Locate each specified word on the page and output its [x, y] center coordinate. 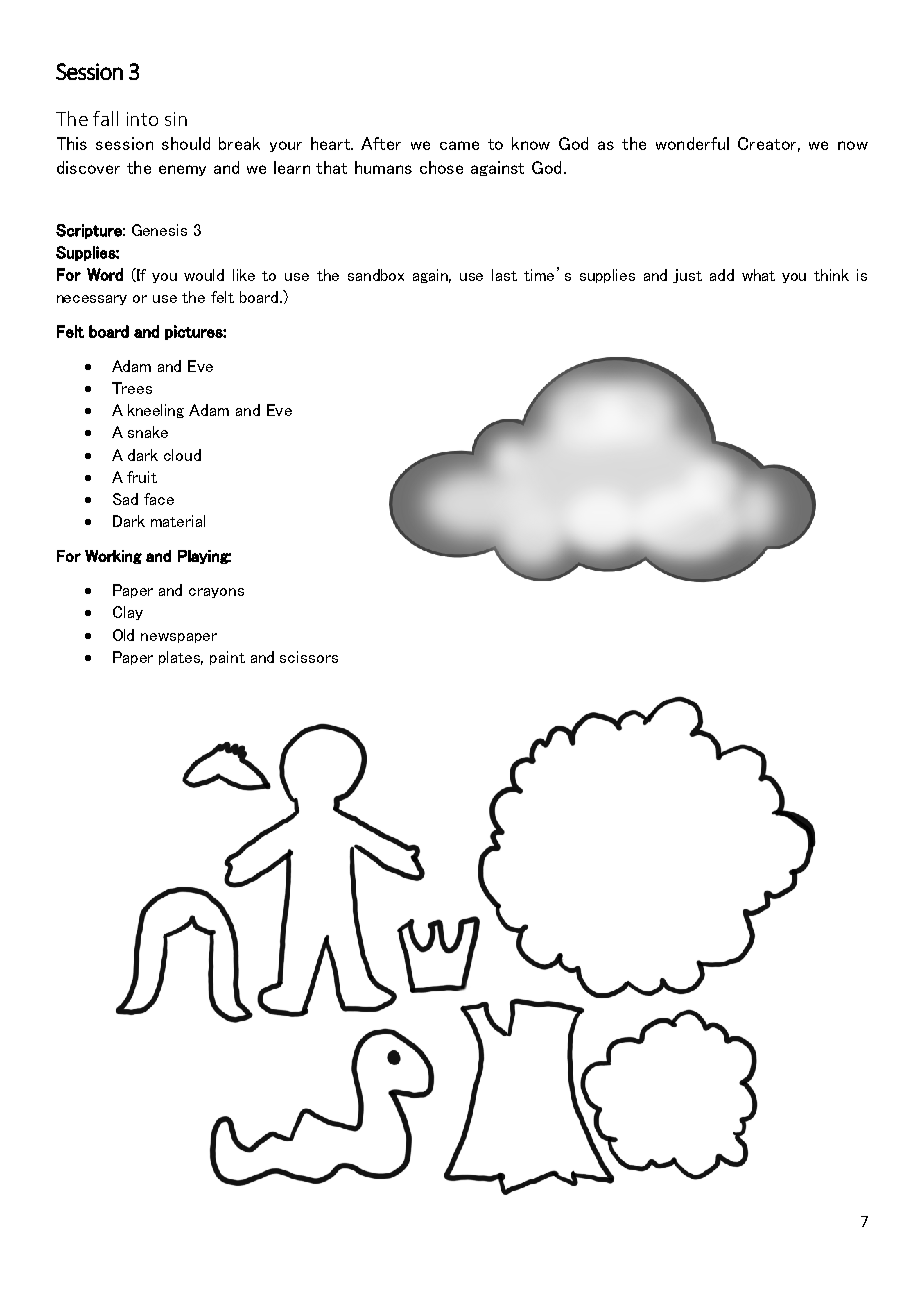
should [186, 143]
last [504, 275]
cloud [182, 455]
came [459, 145]
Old [123, 635]
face [159, 499]
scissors [309, 657]
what [758, 275]
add [722, 275]
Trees [132, 388]
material [178, 521]
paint [227, 658]
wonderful [692, 143]
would [204, 275]
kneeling [156, 411]
